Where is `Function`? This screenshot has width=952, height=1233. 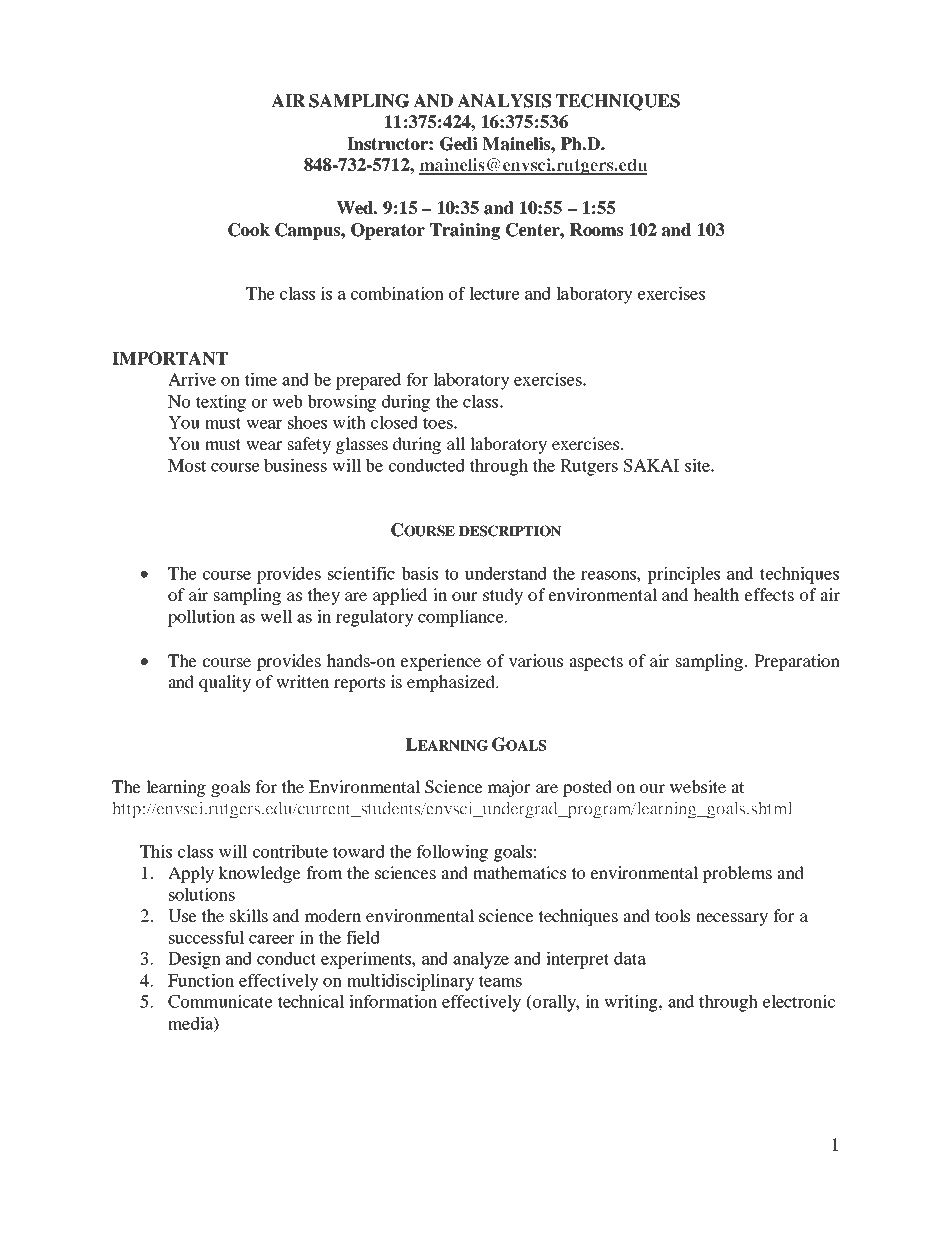 Function is located at coordinates (201, 980).
